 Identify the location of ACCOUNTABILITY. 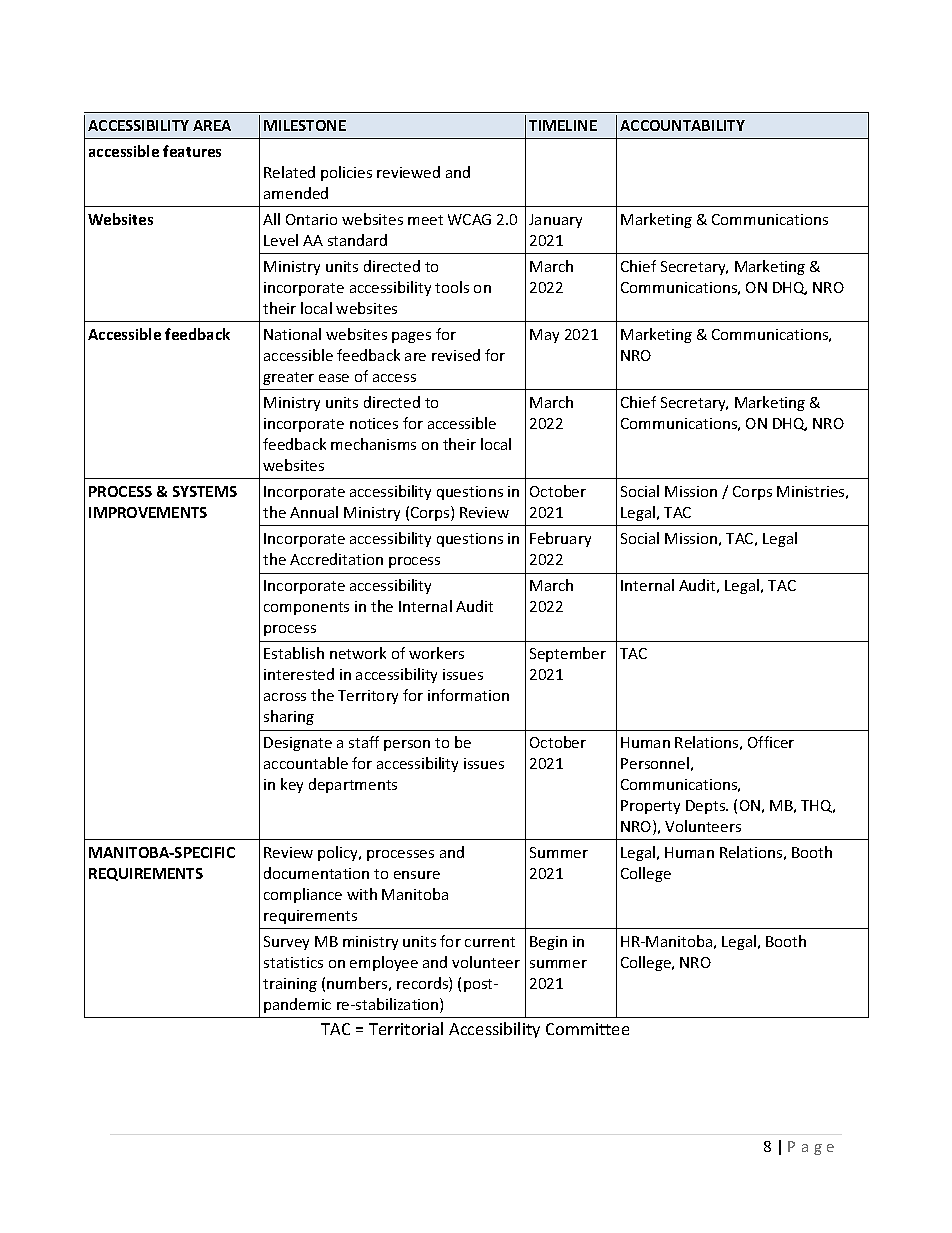
(682, 125).
